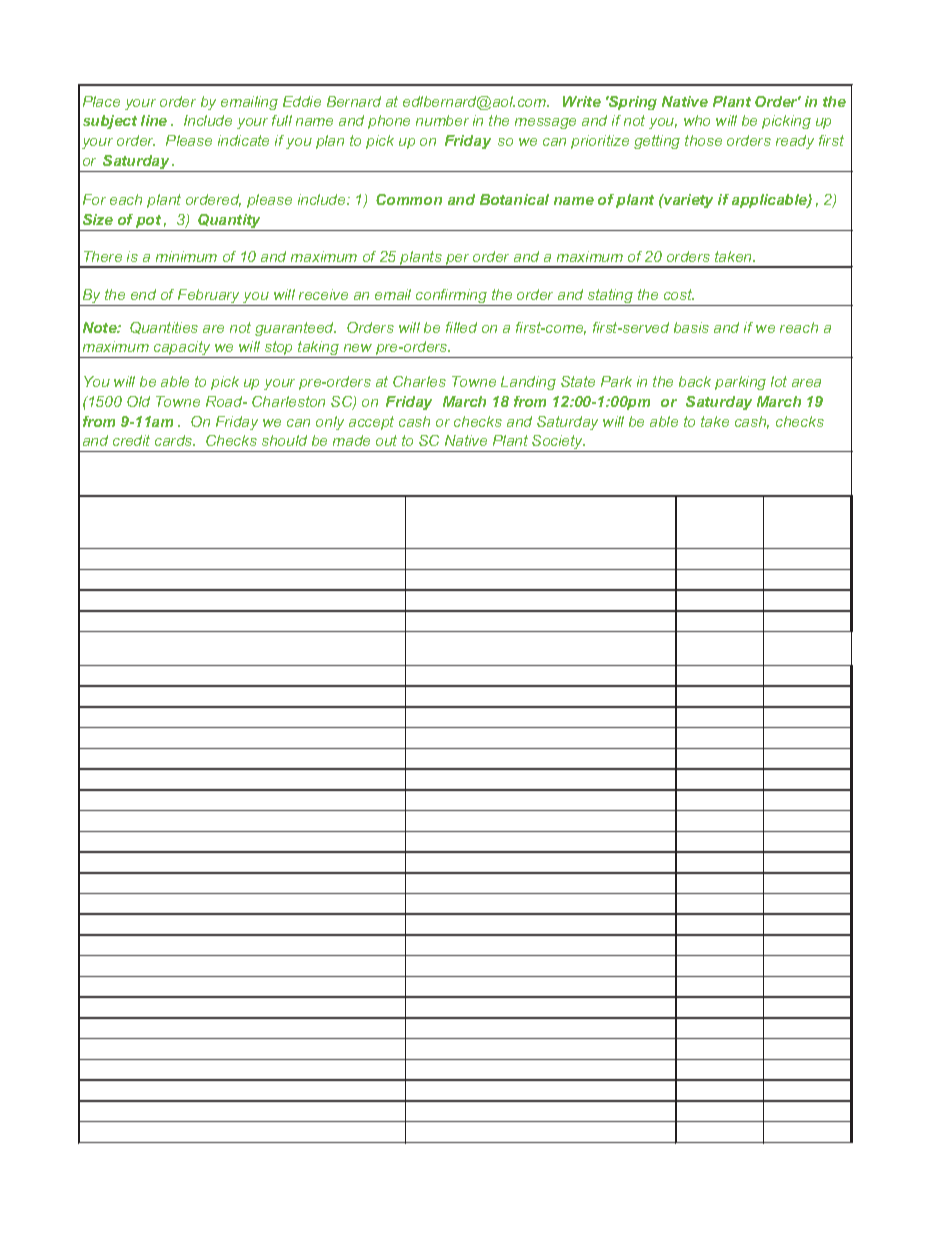 The image size is (952, 1233). What do you see at coordinates (697, 120) in the image?
I see `who` at bounding box center [697, 120].
